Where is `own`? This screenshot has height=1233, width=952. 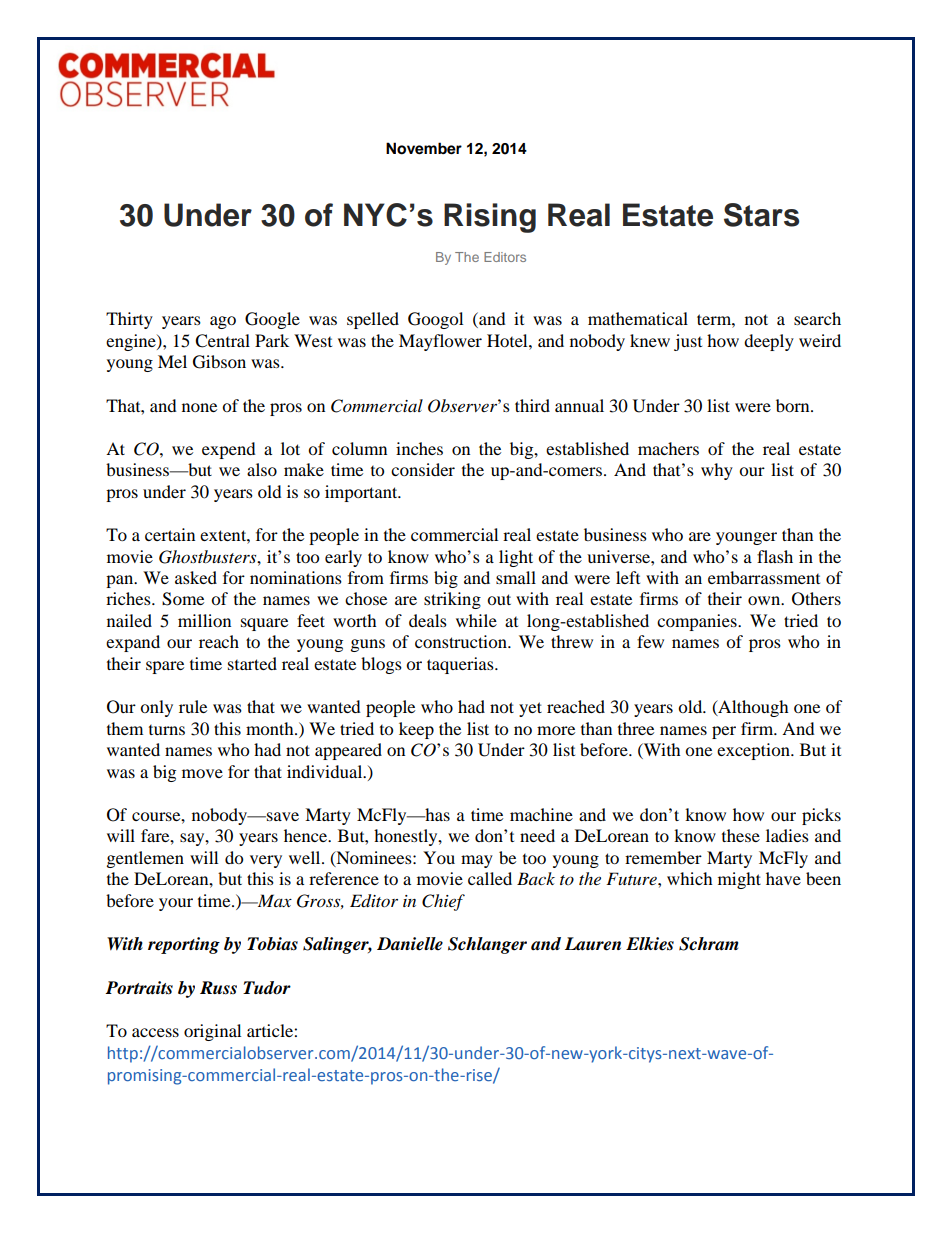 own is located at coordinates (765, 600).
